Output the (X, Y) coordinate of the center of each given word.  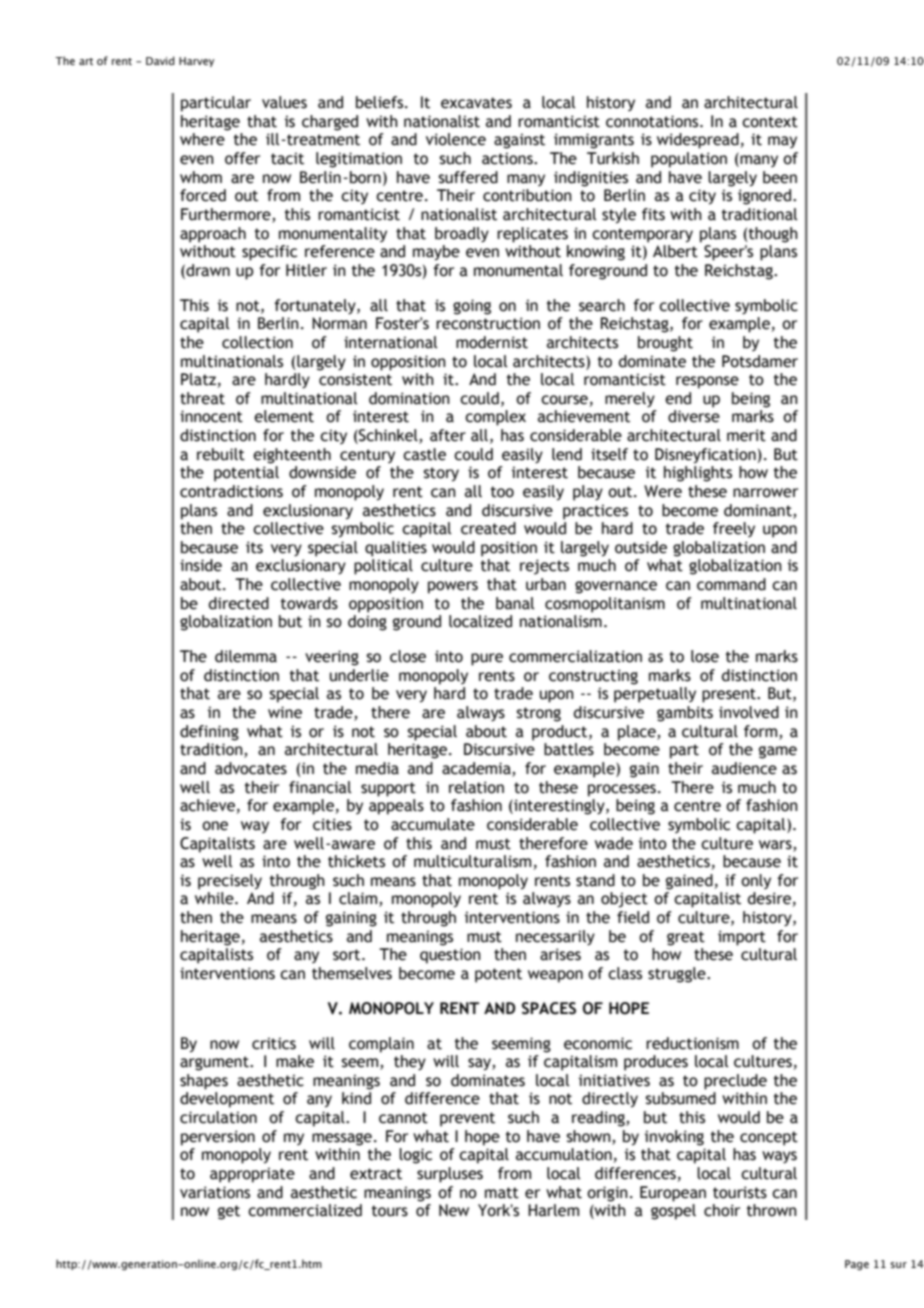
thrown (772, 1210)
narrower (765, 493)
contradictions (231, 491)
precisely (230, 882)
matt (502, 1193)
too (502, 492)
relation (476, 787)
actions (508, 158)
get (229, 1212)
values (284, 102)
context (770, 122)
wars (776, 845)
